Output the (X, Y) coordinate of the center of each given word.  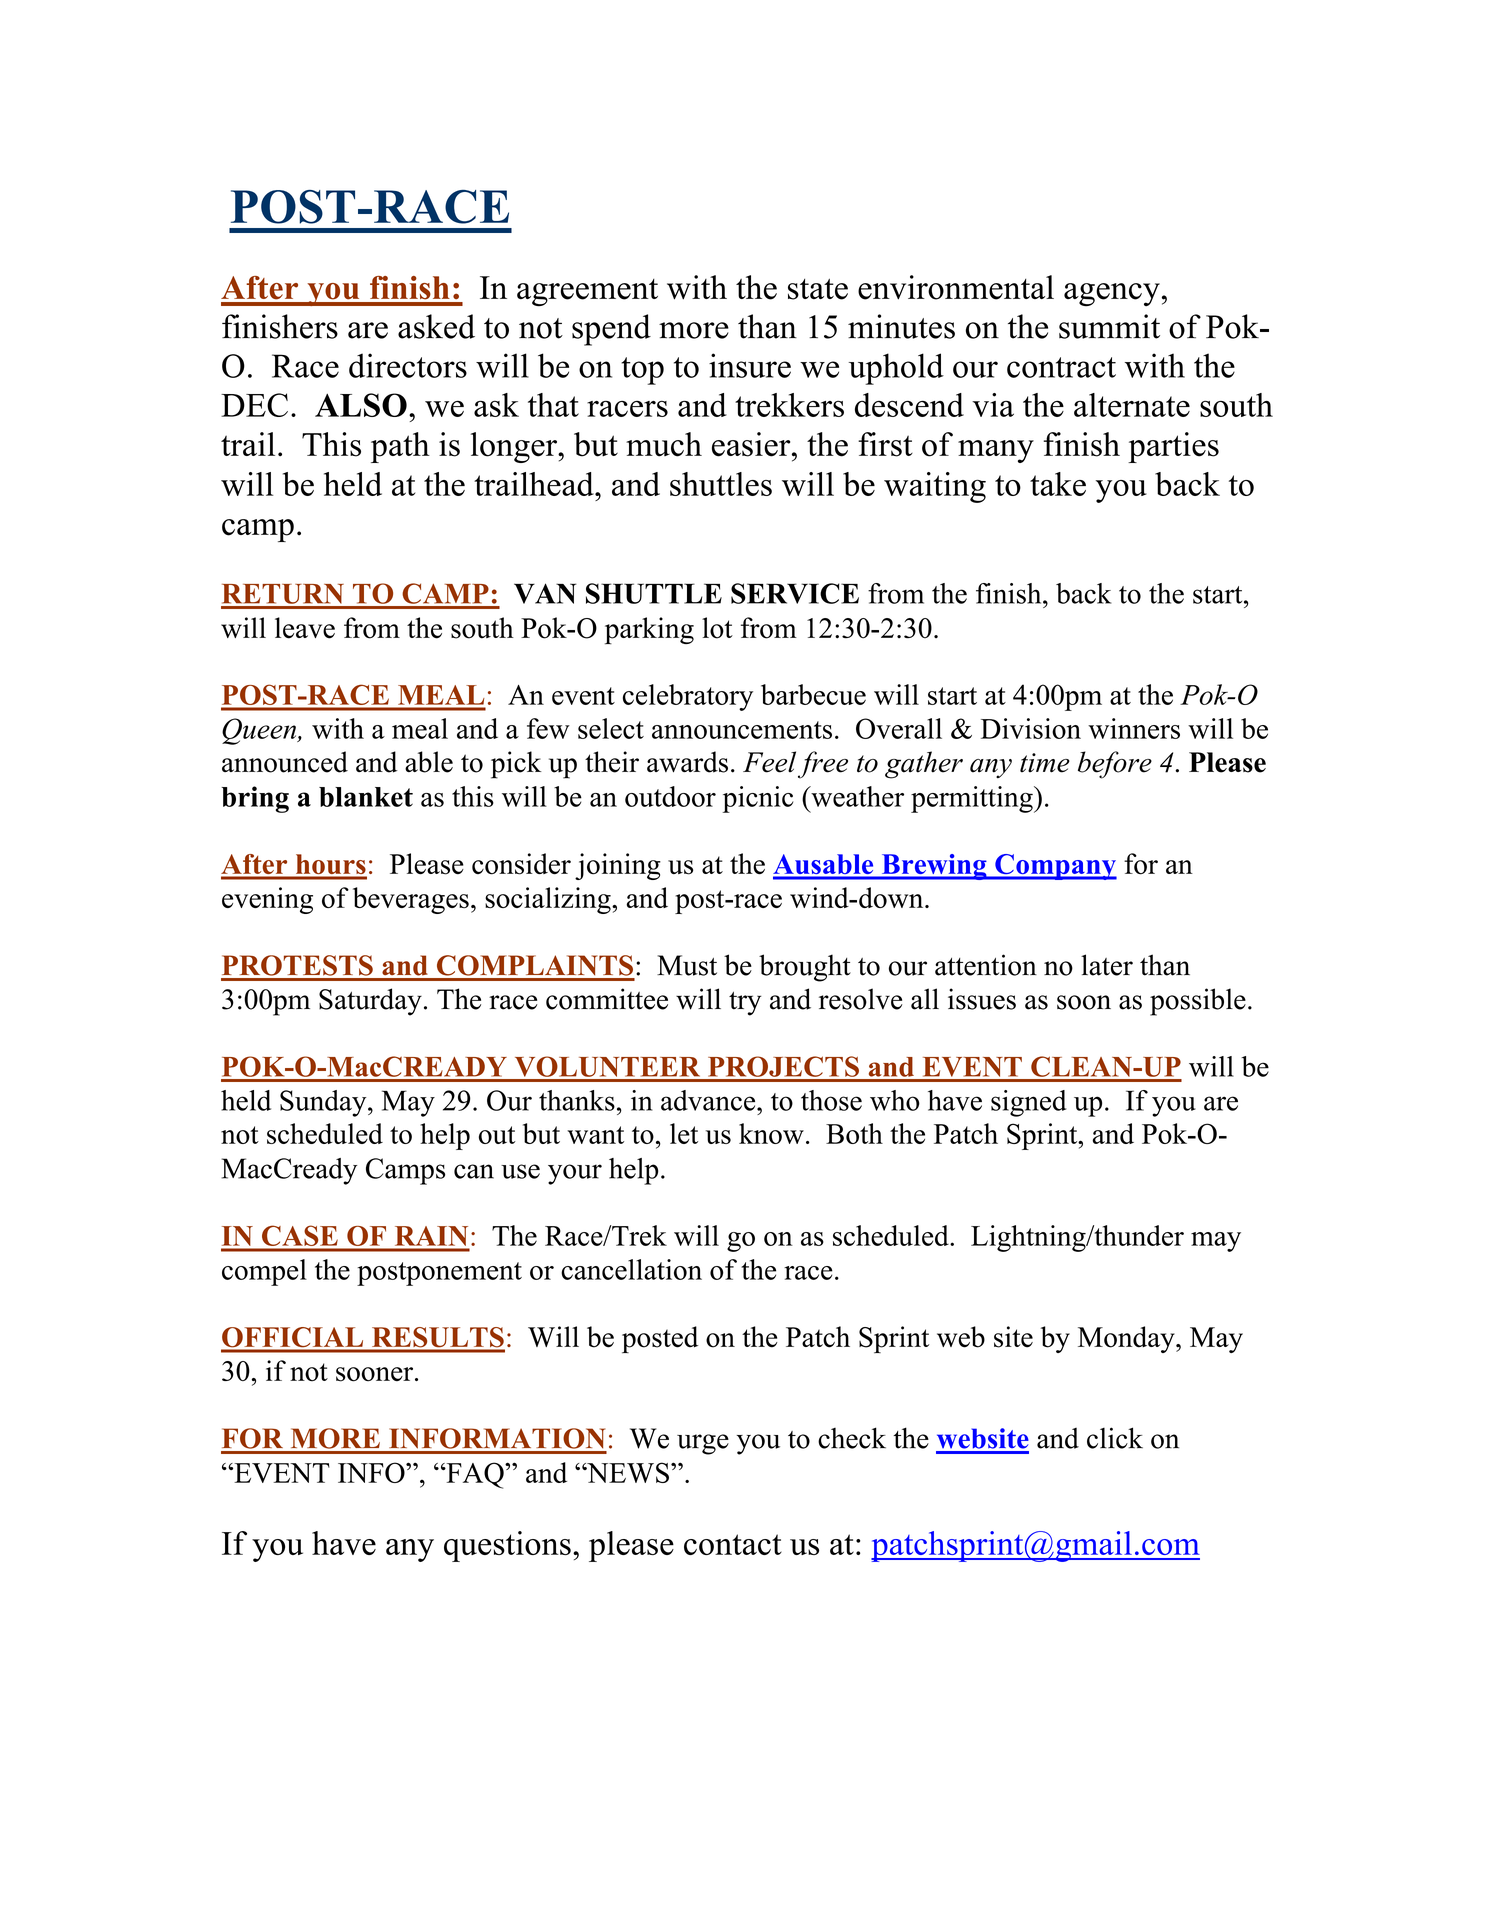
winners (1134, 728)
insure (750, 365)
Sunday (324, 1103)
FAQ (475, 1475)
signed (1029, 1103)
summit (1109, 326)
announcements (742, 730)
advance (709, 1100)
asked (436, 326)
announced (285, 762)
